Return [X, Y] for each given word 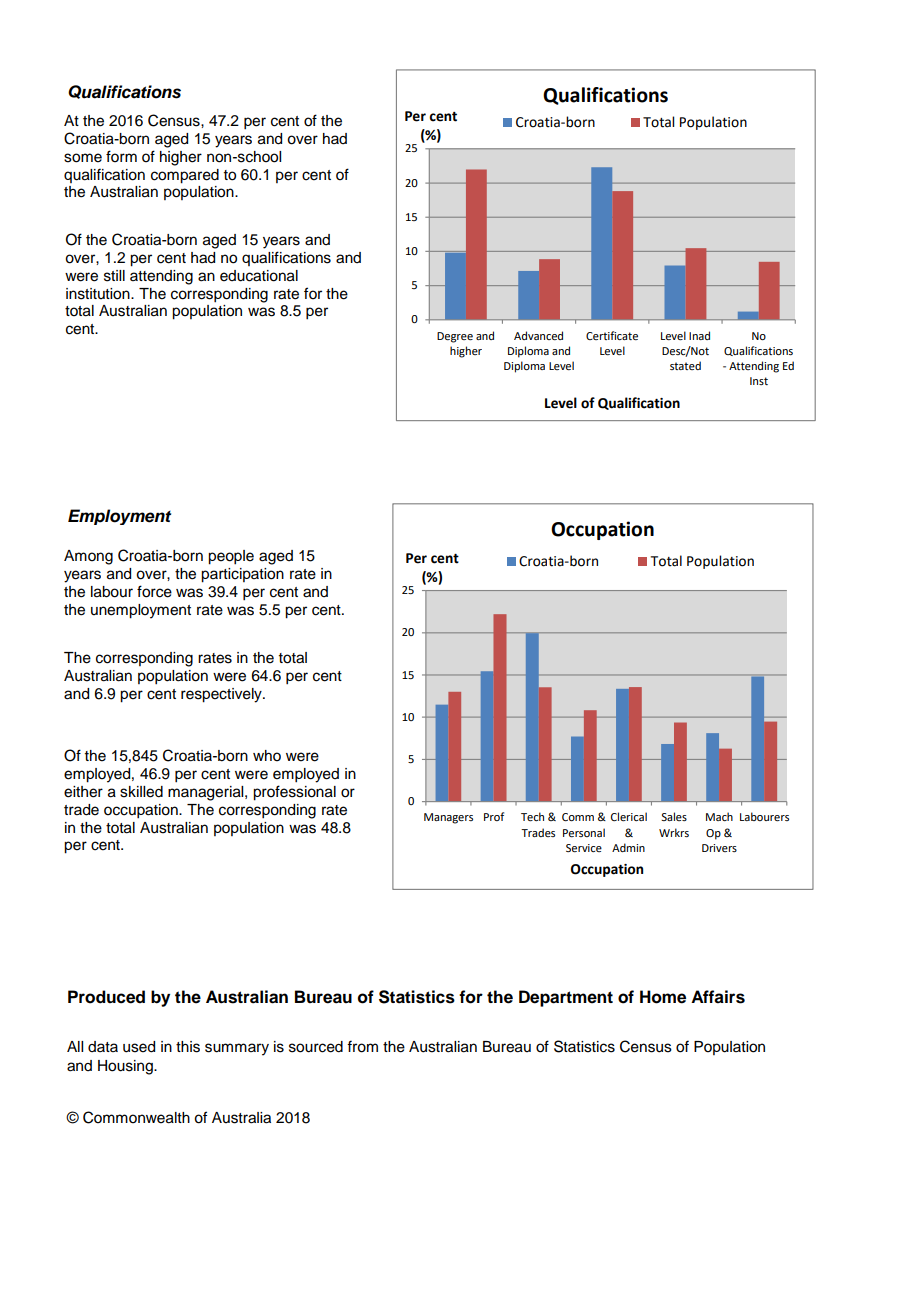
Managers [448, 818]
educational [259, 276]
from [362, 1046]
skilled [141, 792]
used [139, 1047]
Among [88, 557]
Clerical [629, 816]
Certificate [612, 335]
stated [685, 365]
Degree [455, 337]
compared [185, 176]
